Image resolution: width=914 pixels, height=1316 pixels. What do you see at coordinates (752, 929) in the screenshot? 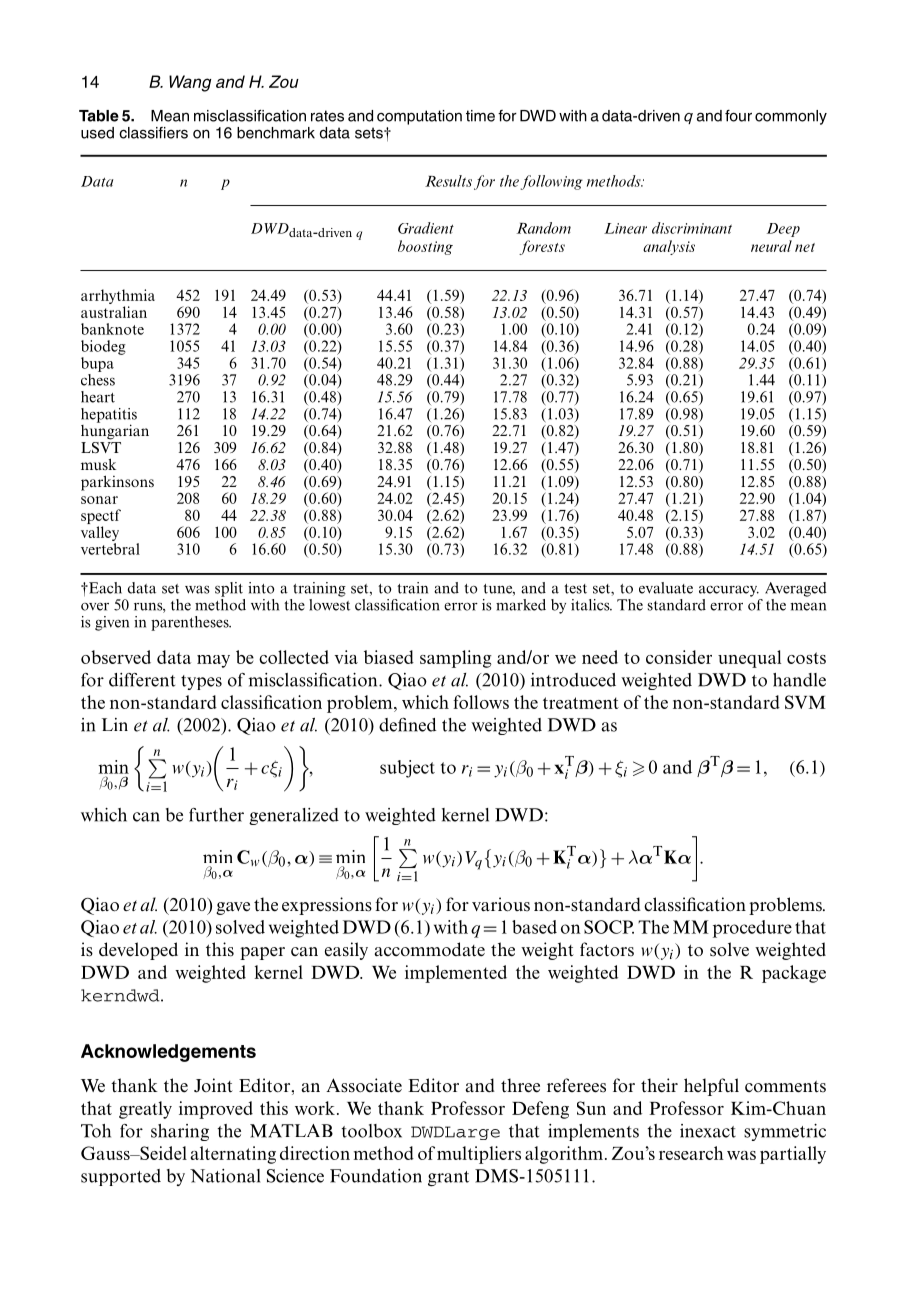
I see `procedure` at bounding box center [752, 929].
